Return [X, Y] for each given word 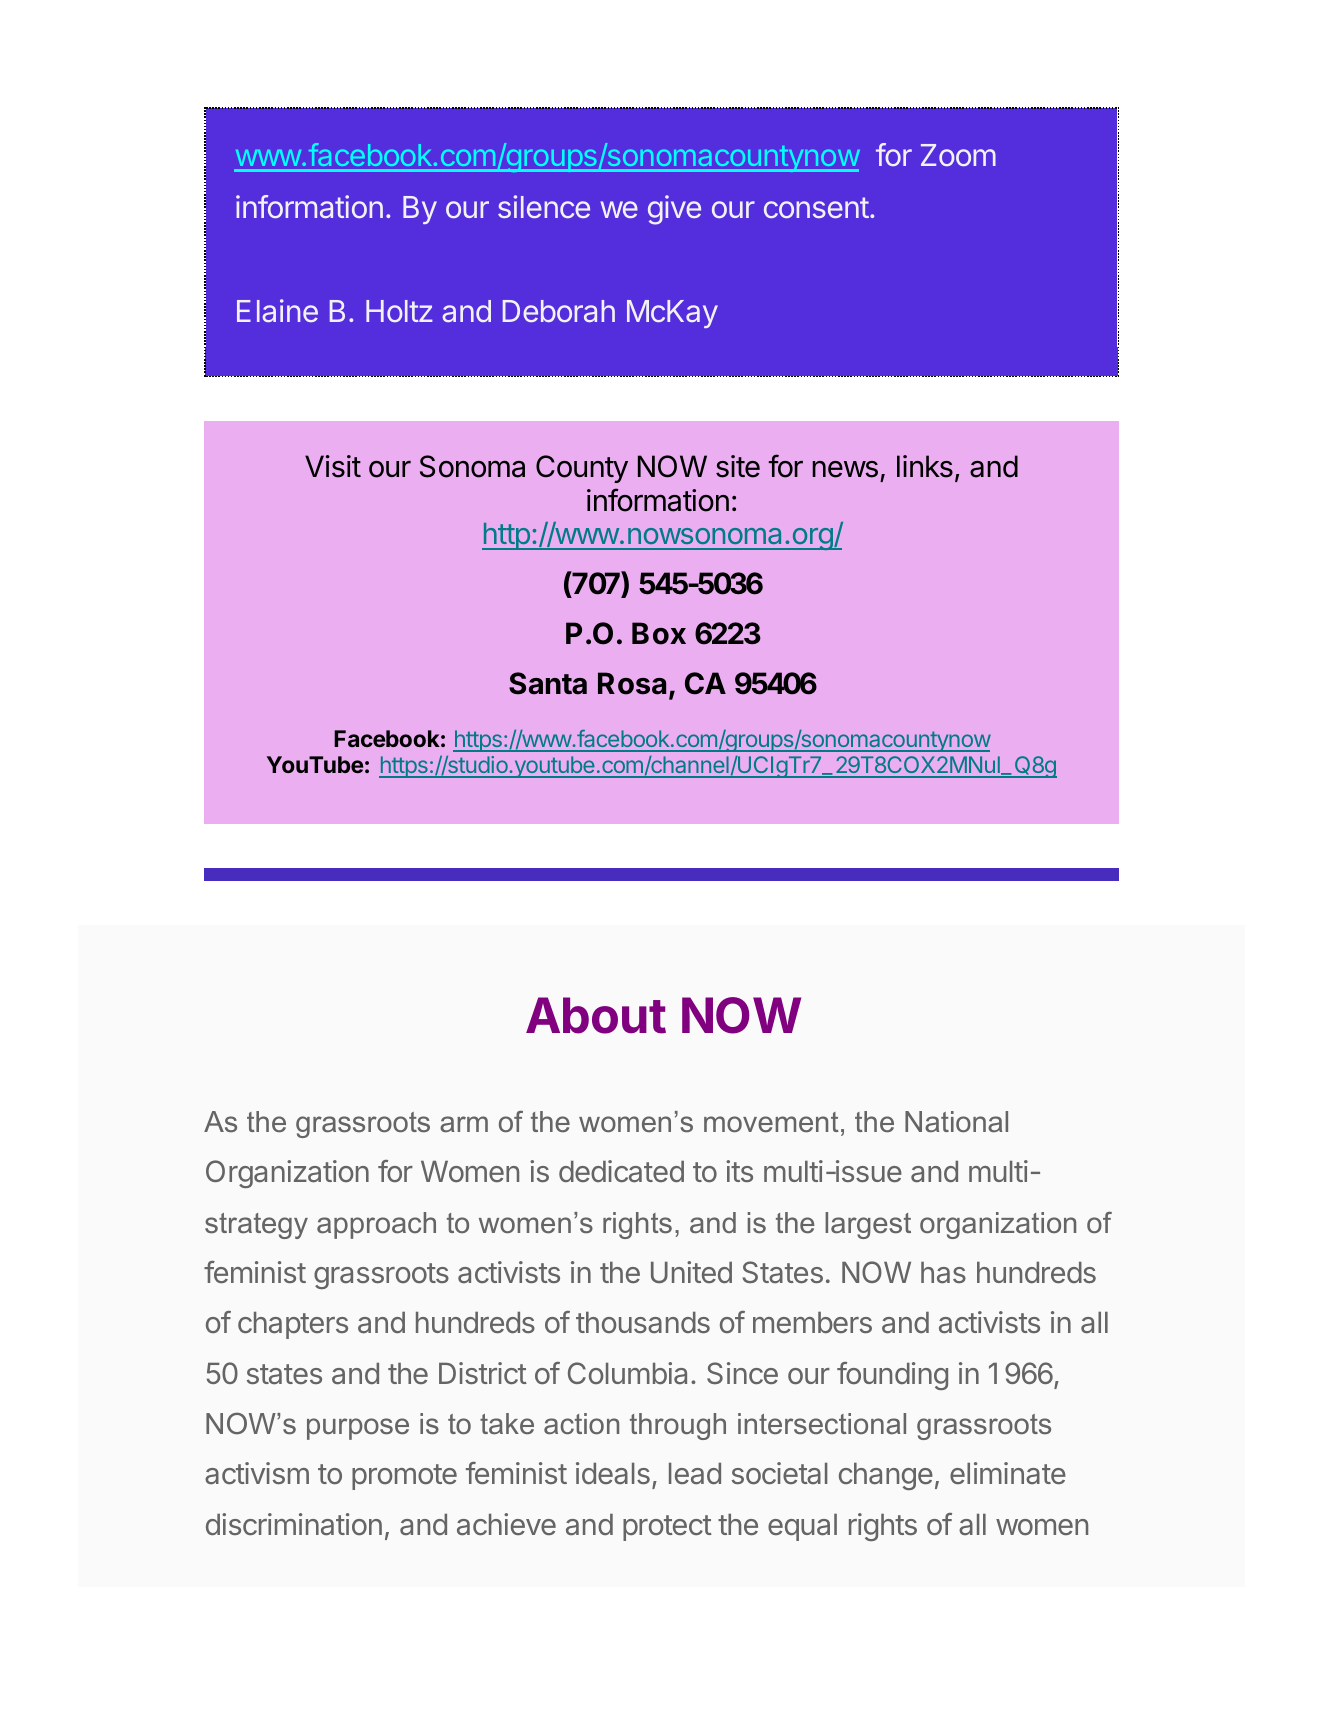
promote [404, 1477]
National [956, 1121]
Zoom [958, 155]
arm [464, 1124]
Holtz [399, 311]
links [925, 466]
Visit [333, 466]
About [596, 1015]
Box [659, 633]
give [674, 210]
